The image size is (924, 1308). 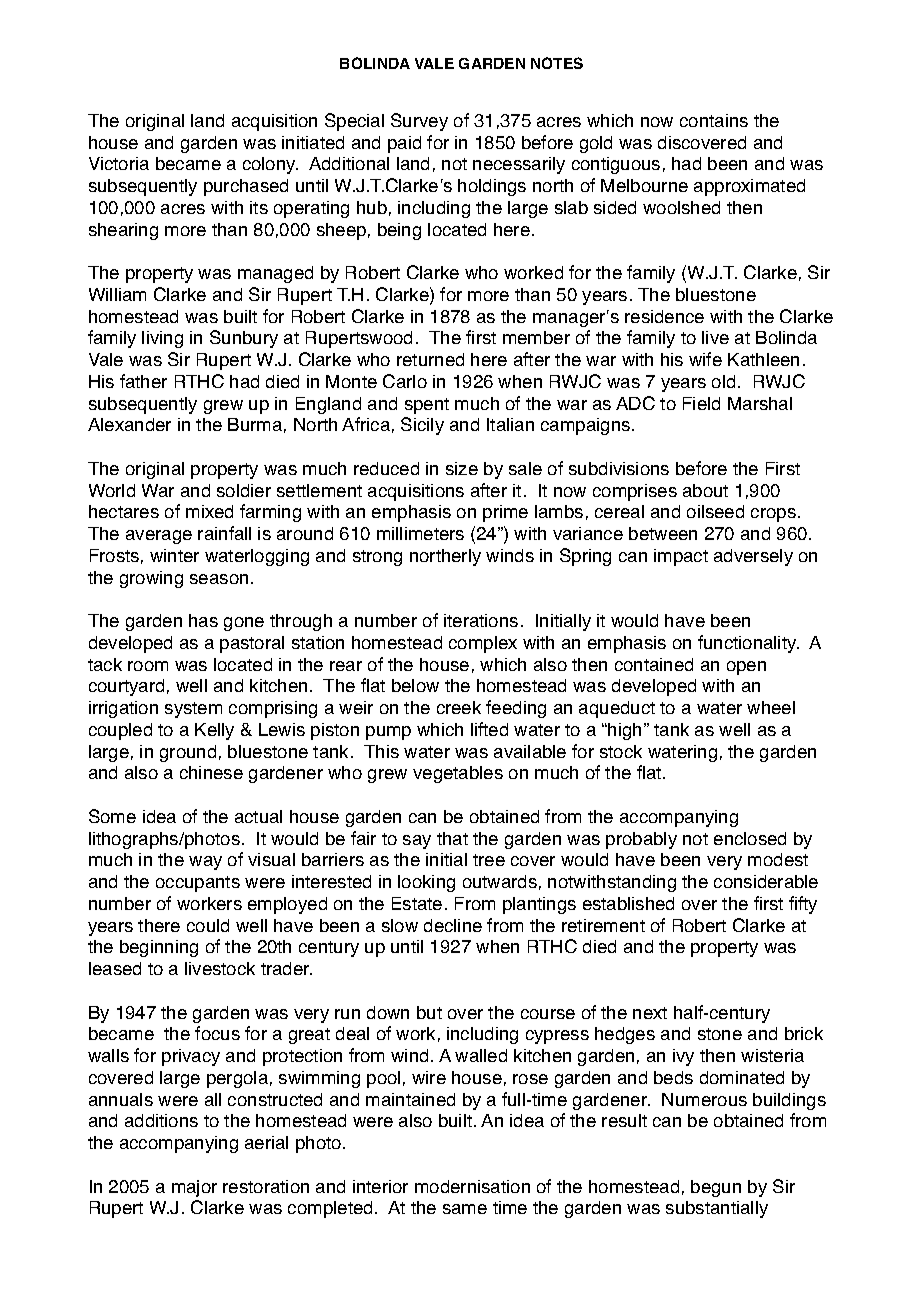 What do you see at coordinates (419, 122) in the document?
I see `Survey` at bounding box center [419, 122].
